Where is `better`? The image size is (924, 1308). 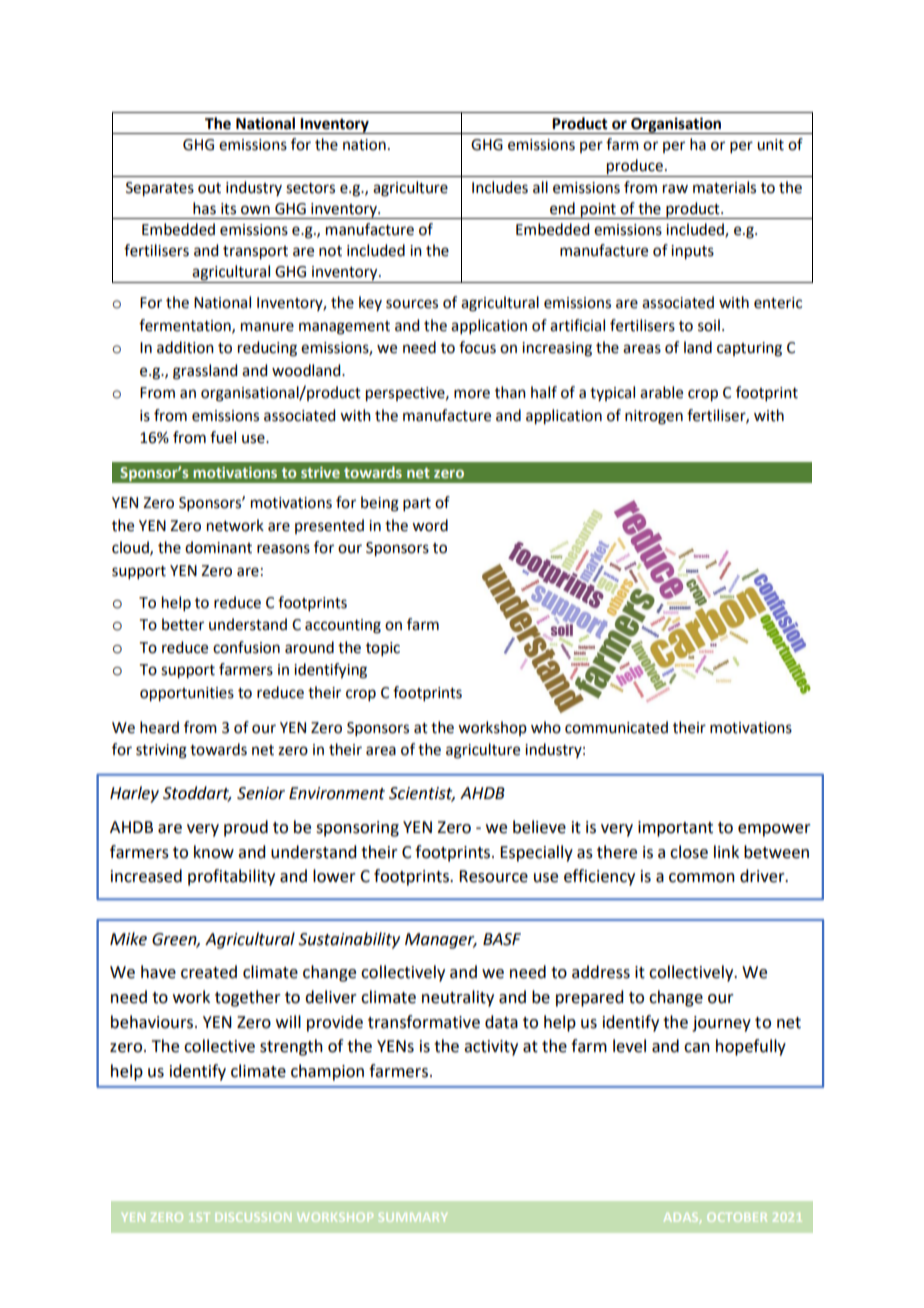
better is located at coordinates (183, 624).
